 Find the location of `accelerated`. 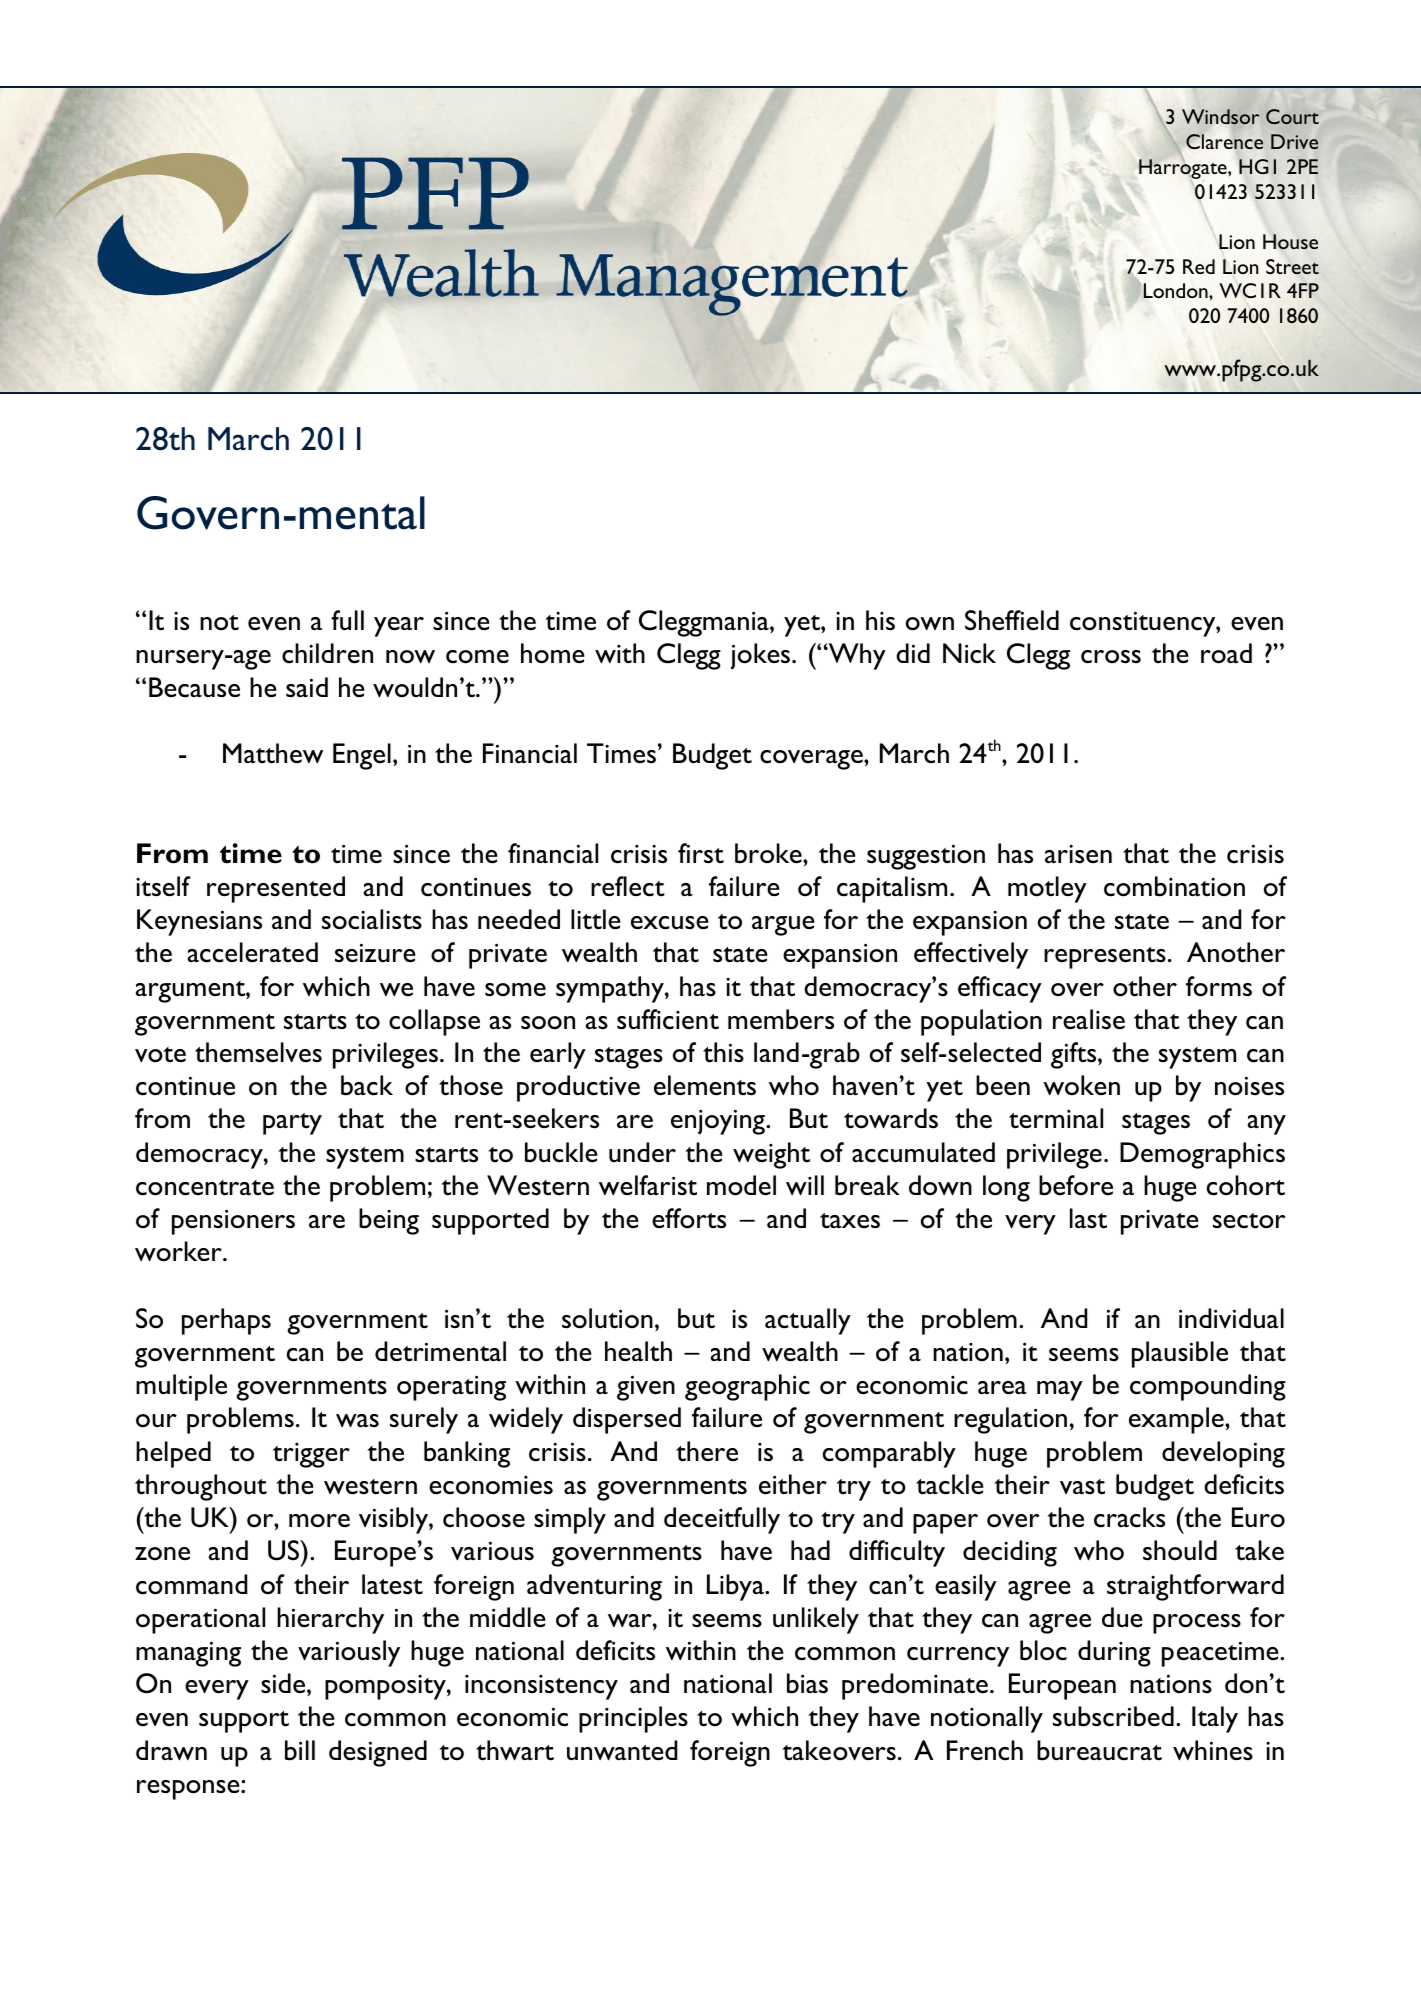

accelerated is located at coordinates (253, 952).
